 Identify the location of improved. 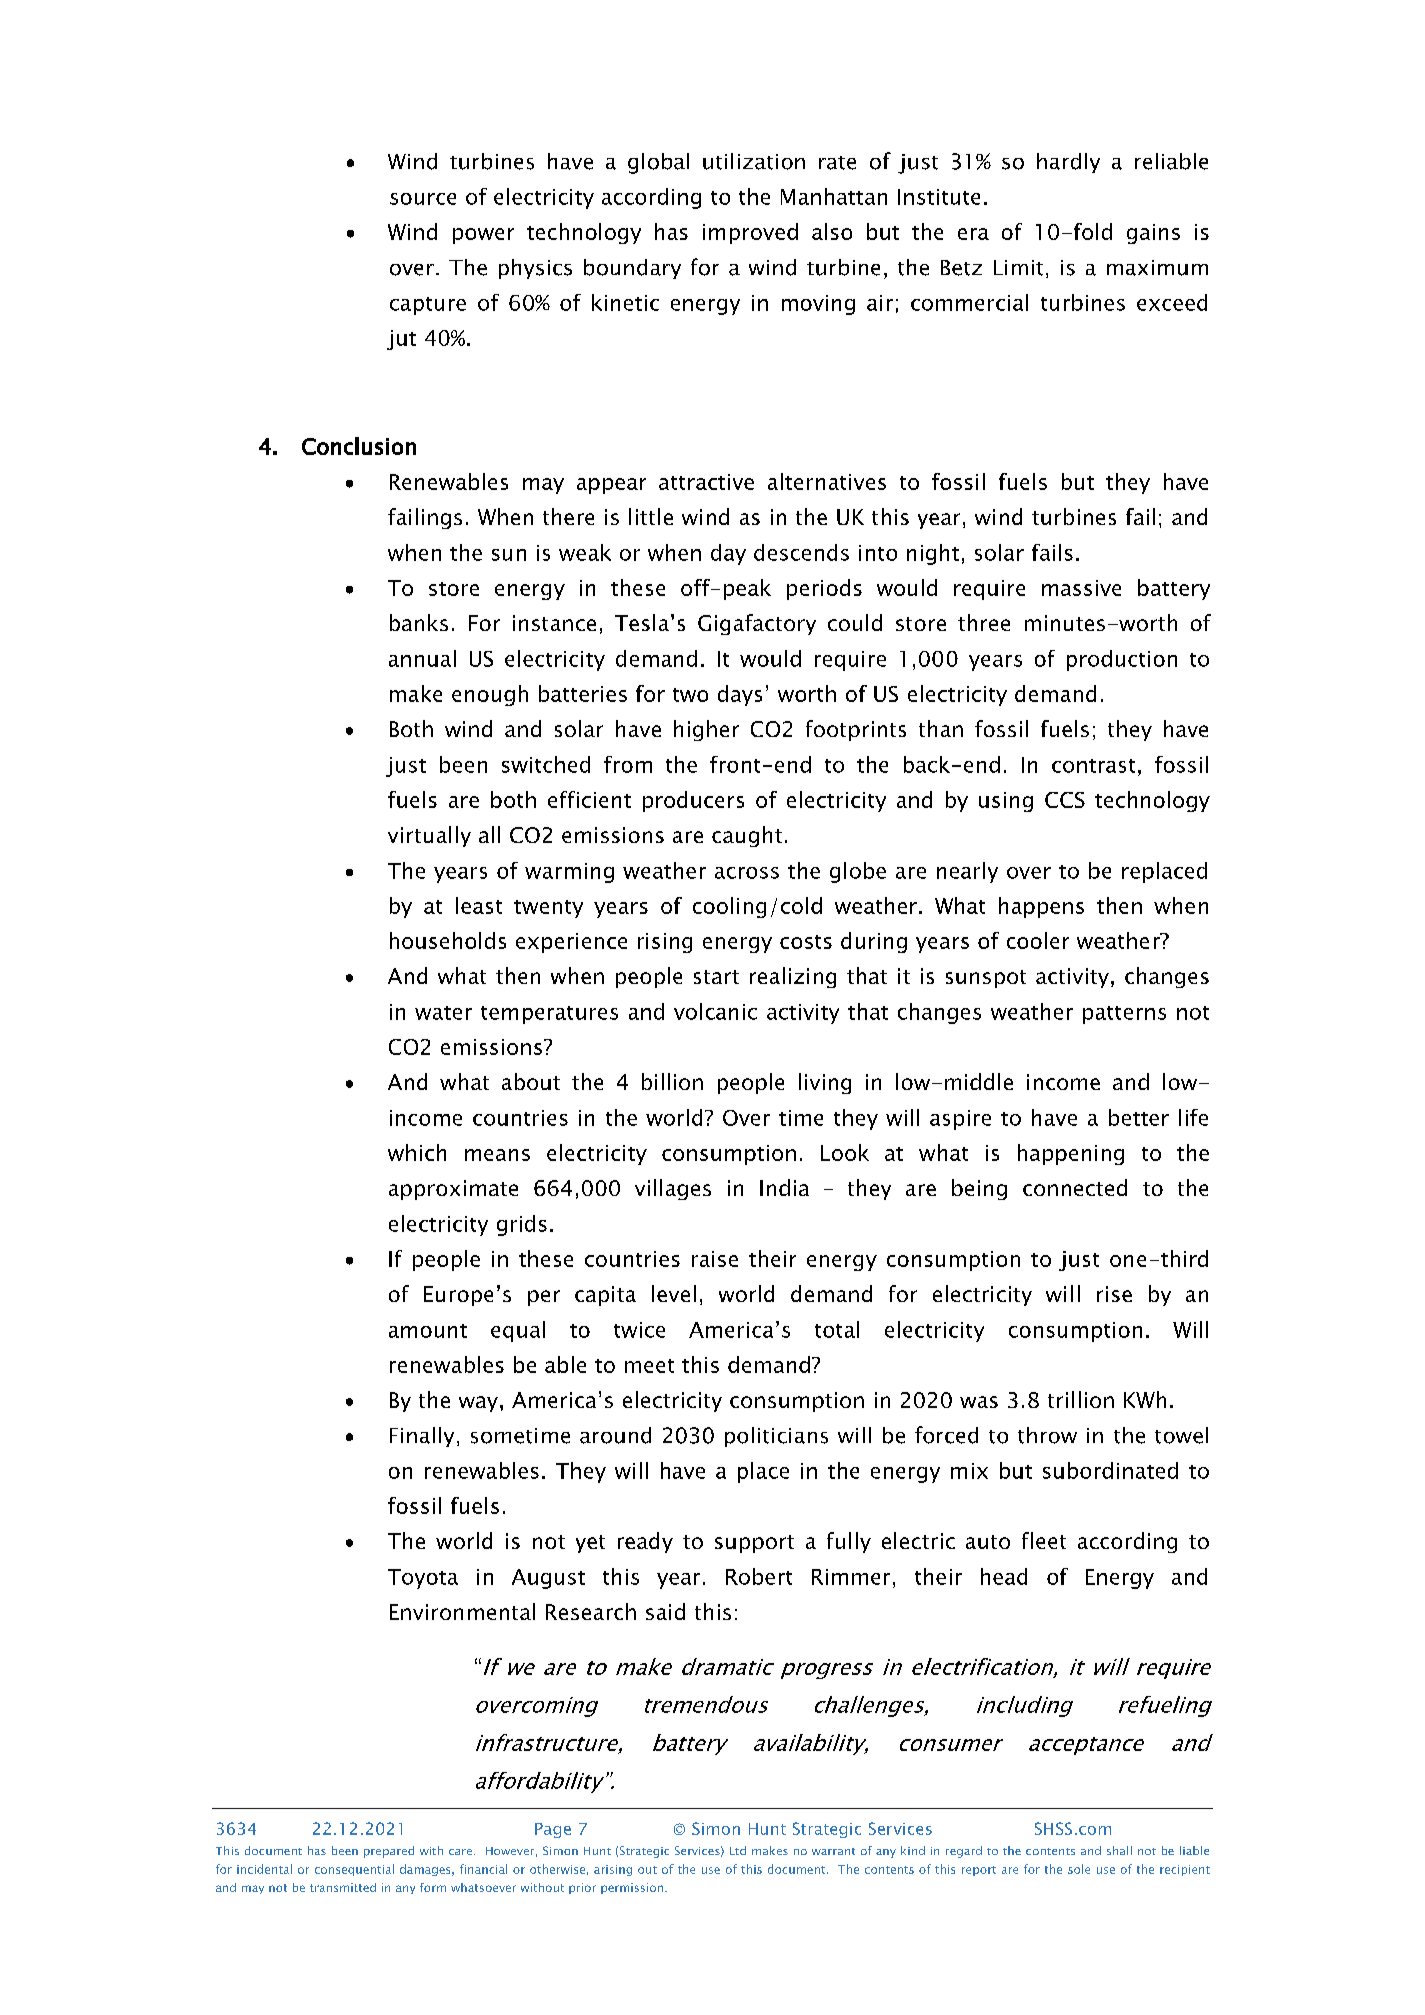
(750, 233).
